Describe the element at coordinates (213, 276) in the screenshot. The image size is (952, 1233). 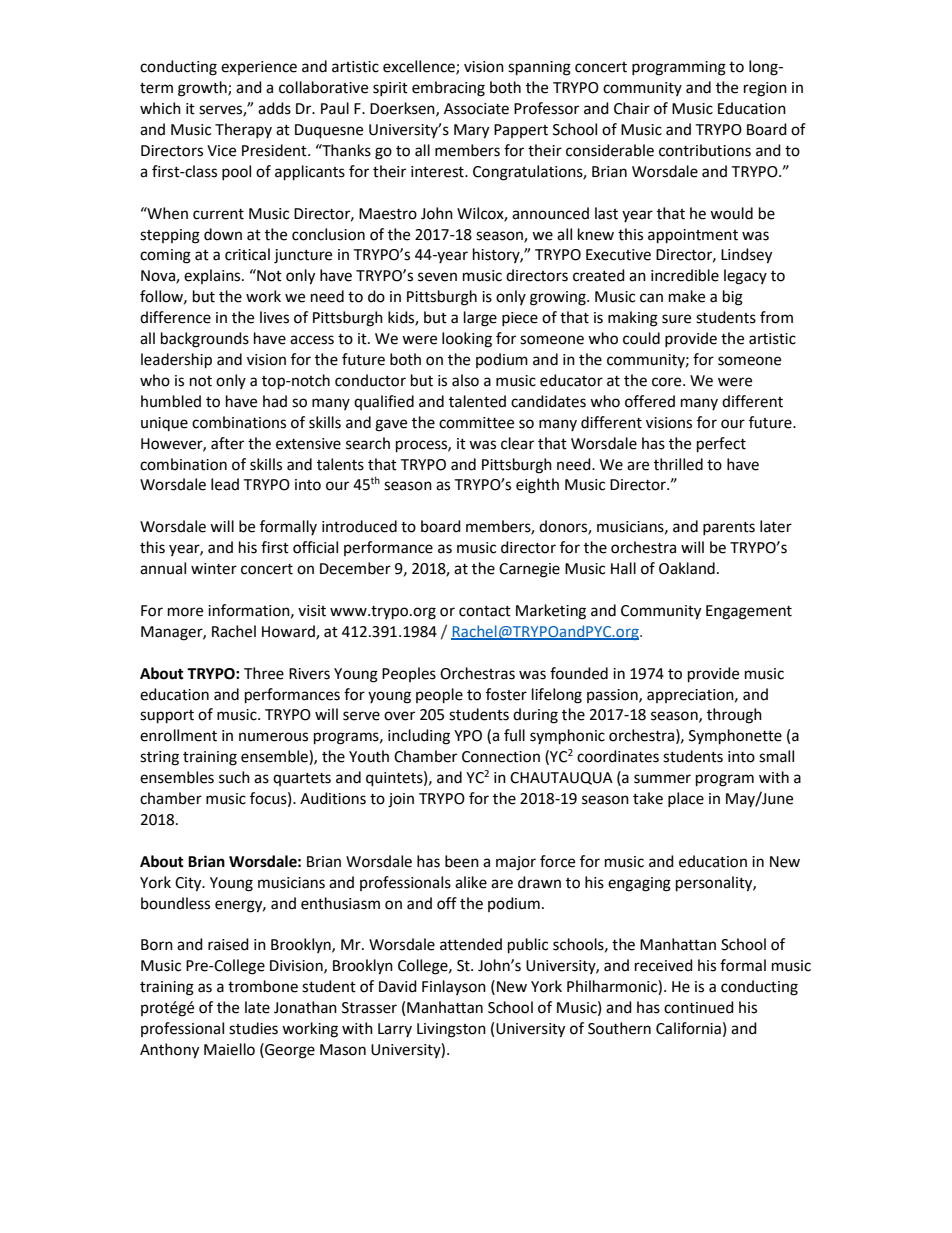
I see `explains` at that location.
